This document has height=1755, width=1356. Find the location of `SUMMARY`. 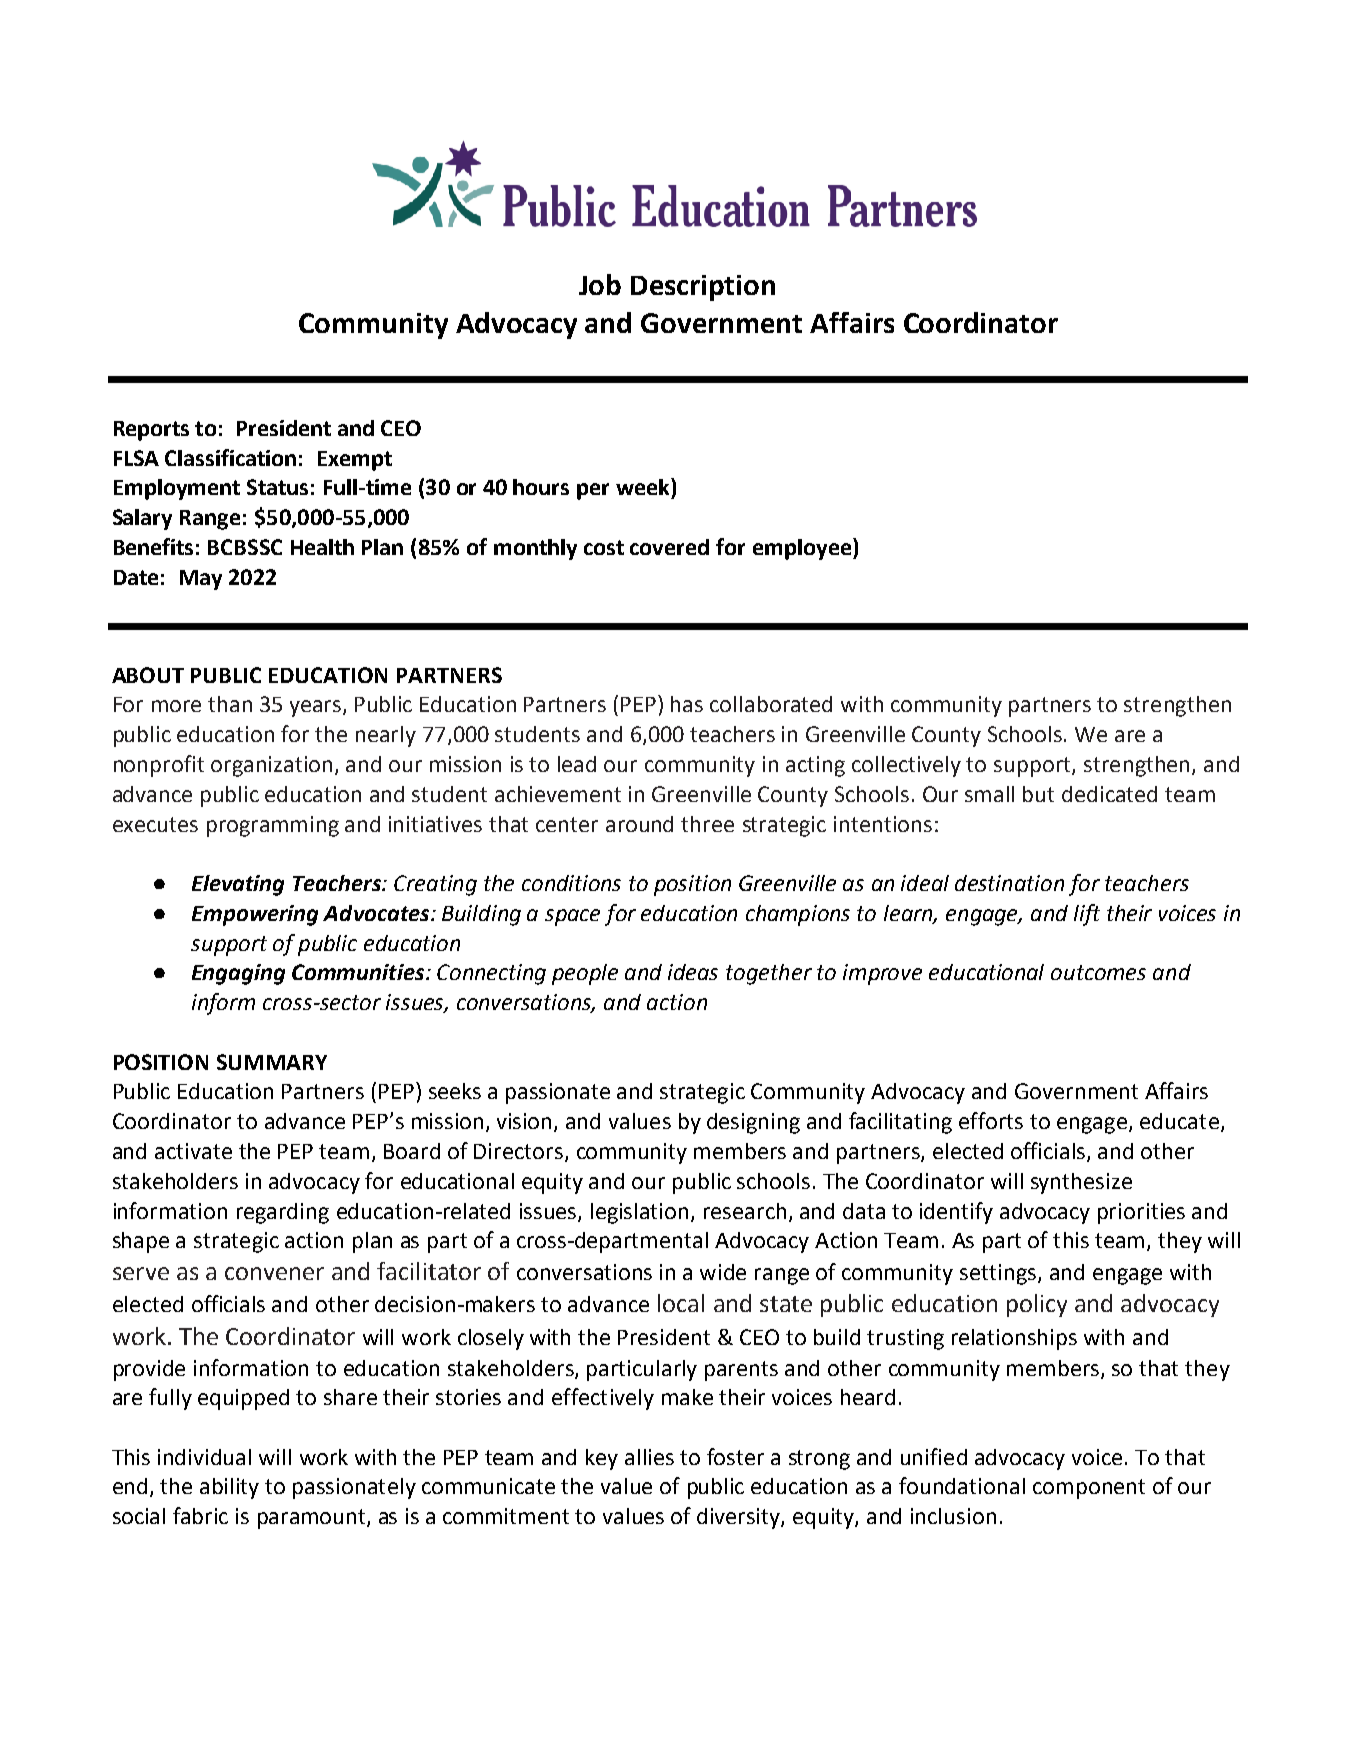

SUMMARY is located at coordinates (272, 1062).
